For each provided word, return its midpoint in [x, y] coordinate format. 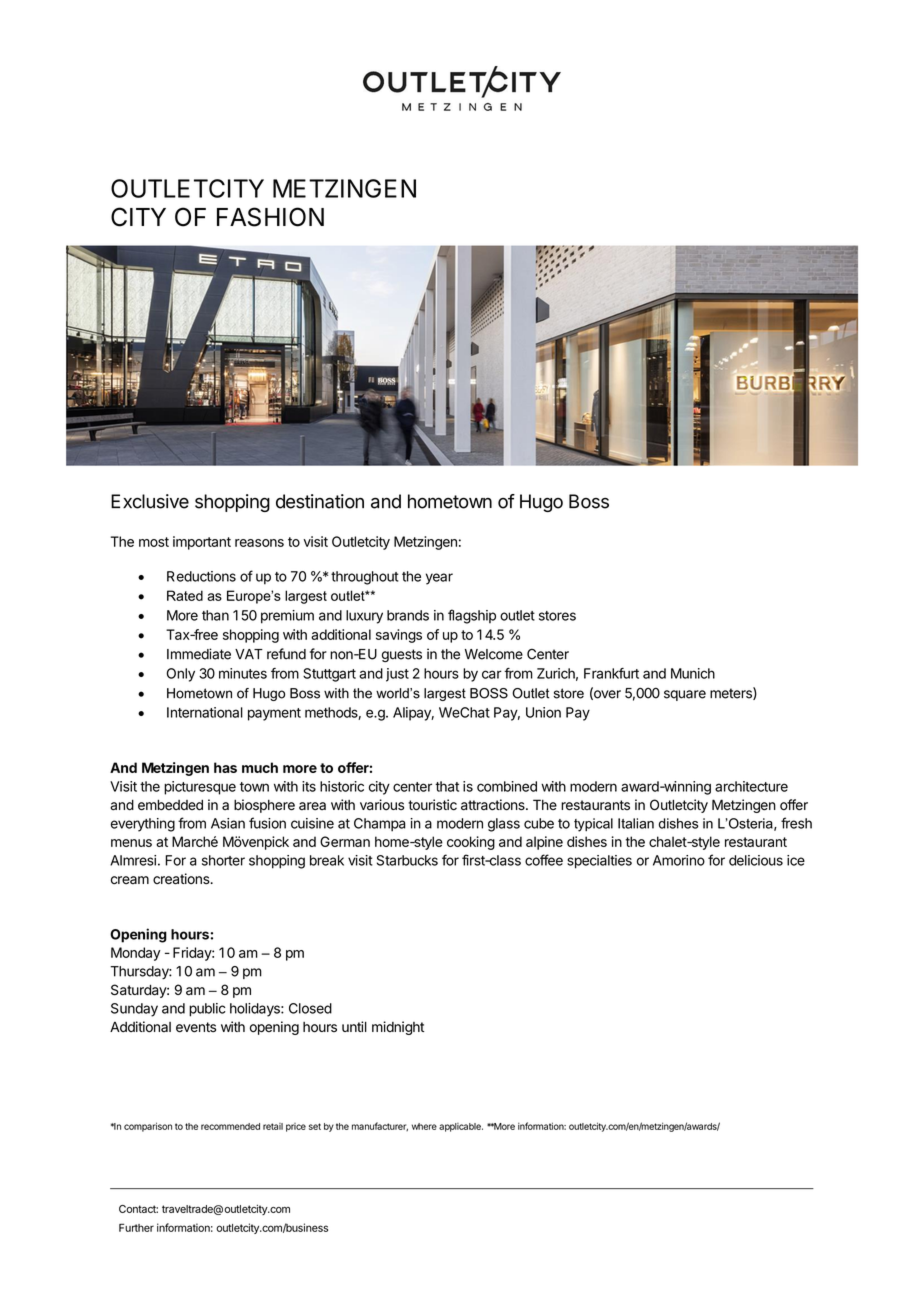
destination [320, 501]
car [492, 674]
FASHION [270, 217]
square [685, 695]
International [205, 712]
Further [136, 1227]
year [439, 579]
